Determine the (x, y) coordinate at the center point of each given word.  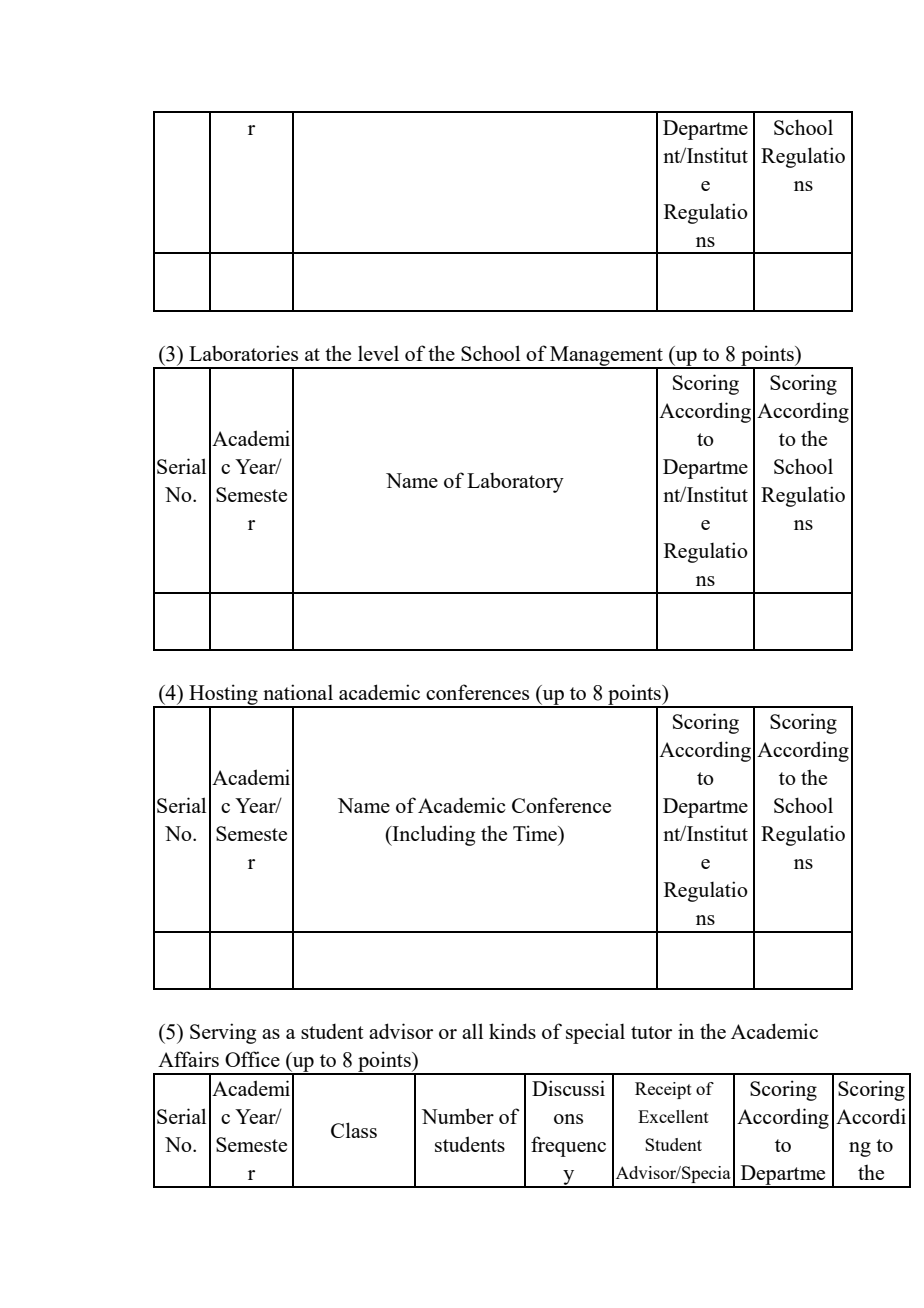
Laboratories (243, 353)
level (378, 353)
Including (432, 835)
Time (536, 833)
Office (252, 1059)
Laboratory (515, 482)
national (298, 692)
